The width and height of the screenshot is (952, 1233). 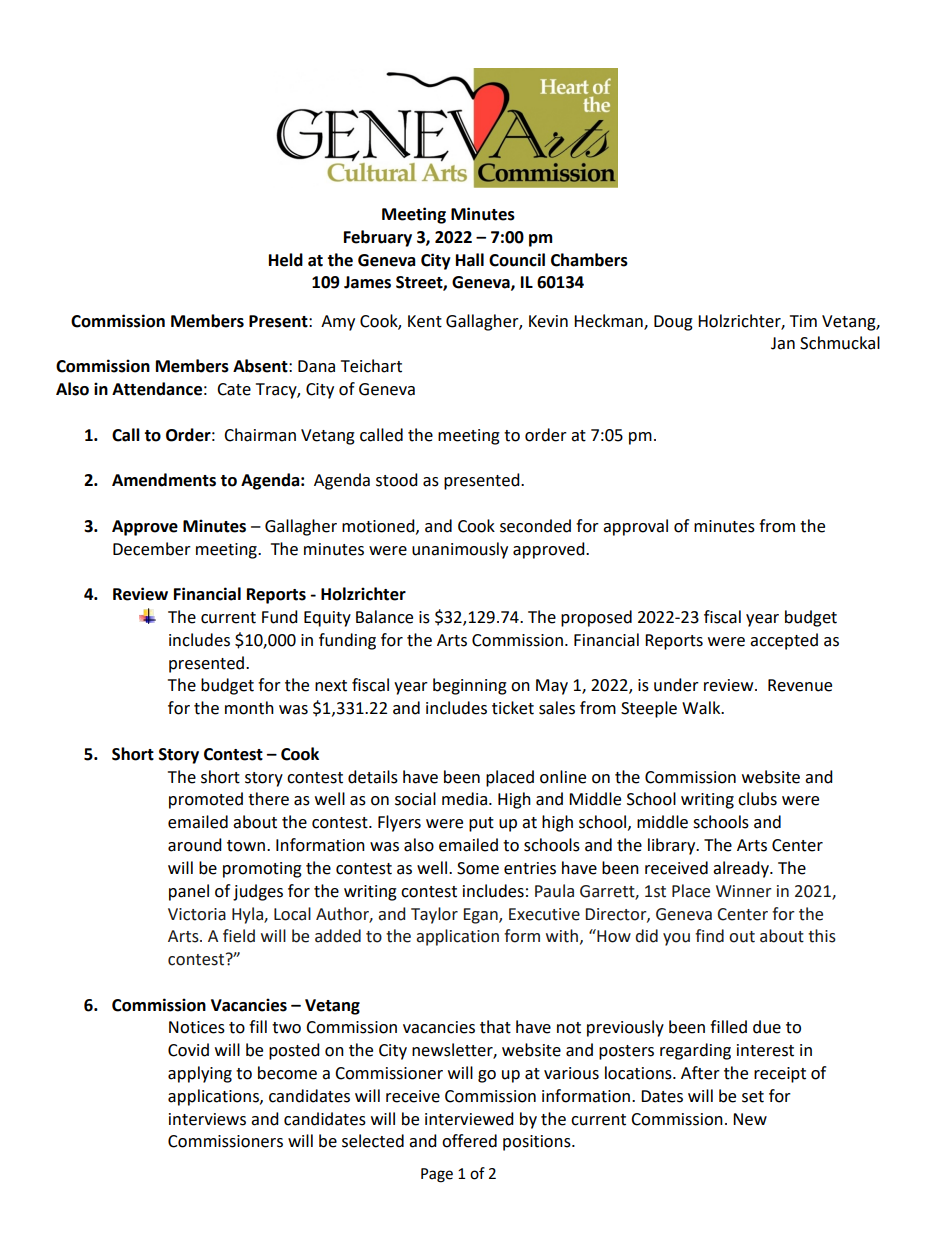 What do you see at coordinates (460, 550) in the screenshot?
I see `unanimously` at bounding box center [460, 550].
